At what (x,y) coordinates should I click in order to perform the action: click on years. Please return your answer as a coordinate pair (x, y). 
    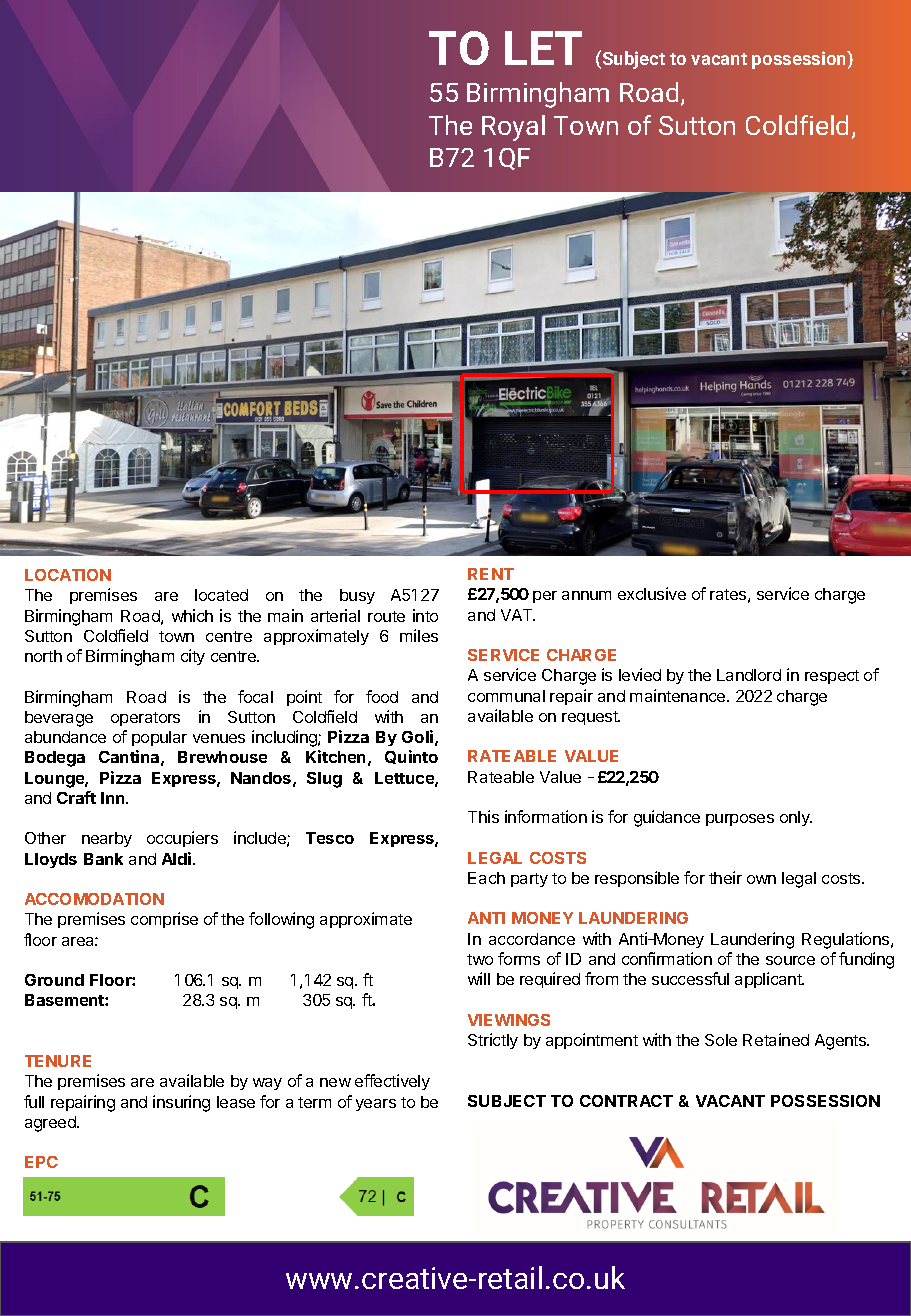
    Looking at the image, I should click on (376, 1105).
